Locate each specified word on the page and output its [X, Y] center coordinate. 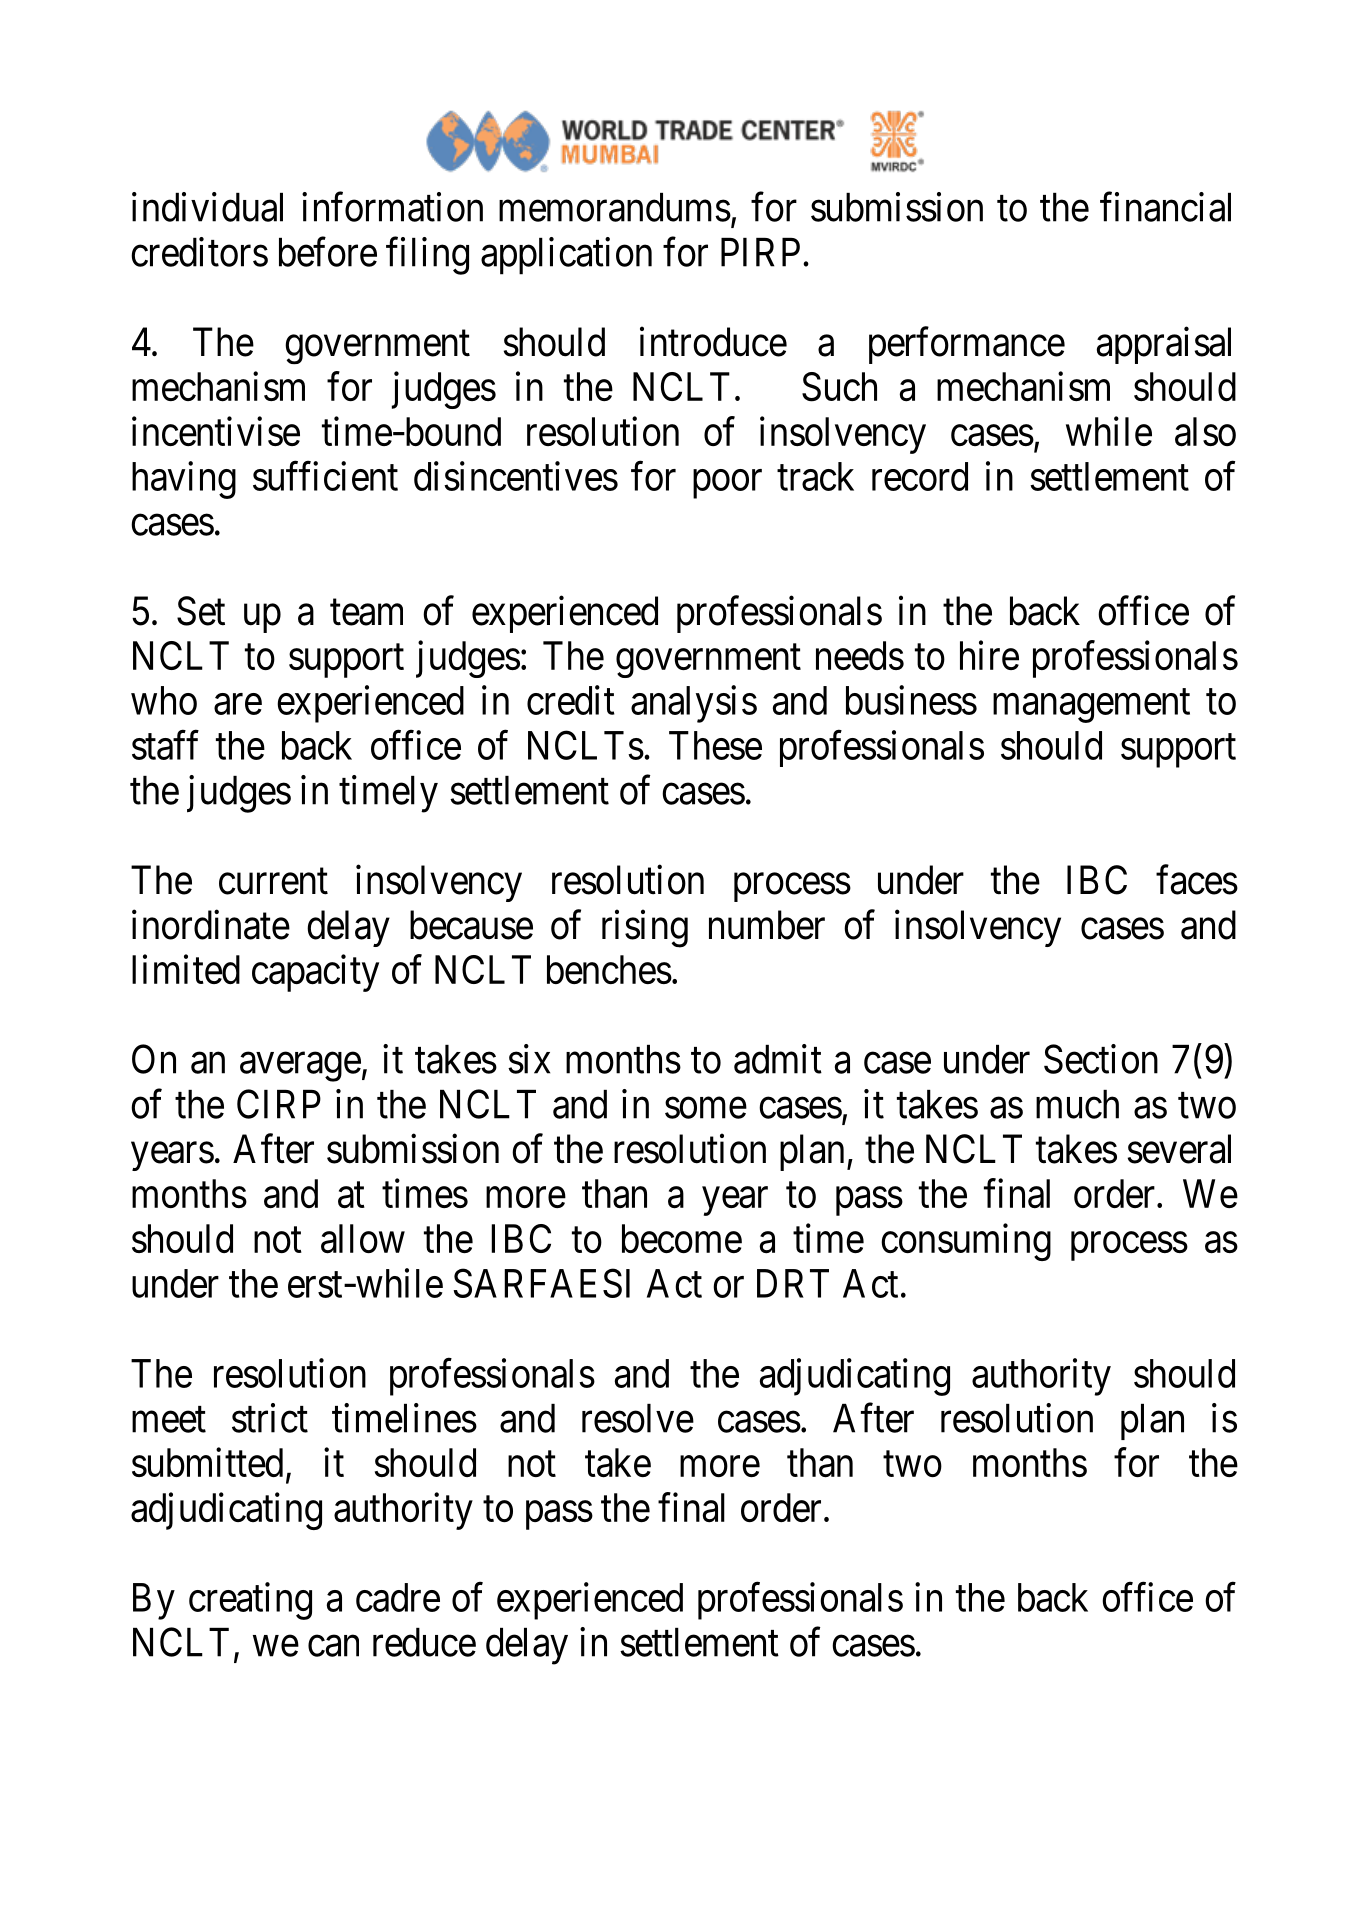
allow [363, 1239]
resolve [638, 1418]
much [1077, 1104]
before [328, 252]
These [715, 745]
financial [1165, 207]
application [566, 256]
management [1091, 706]
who [164, 700]
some [706, 1108]
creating [250, 1601]
